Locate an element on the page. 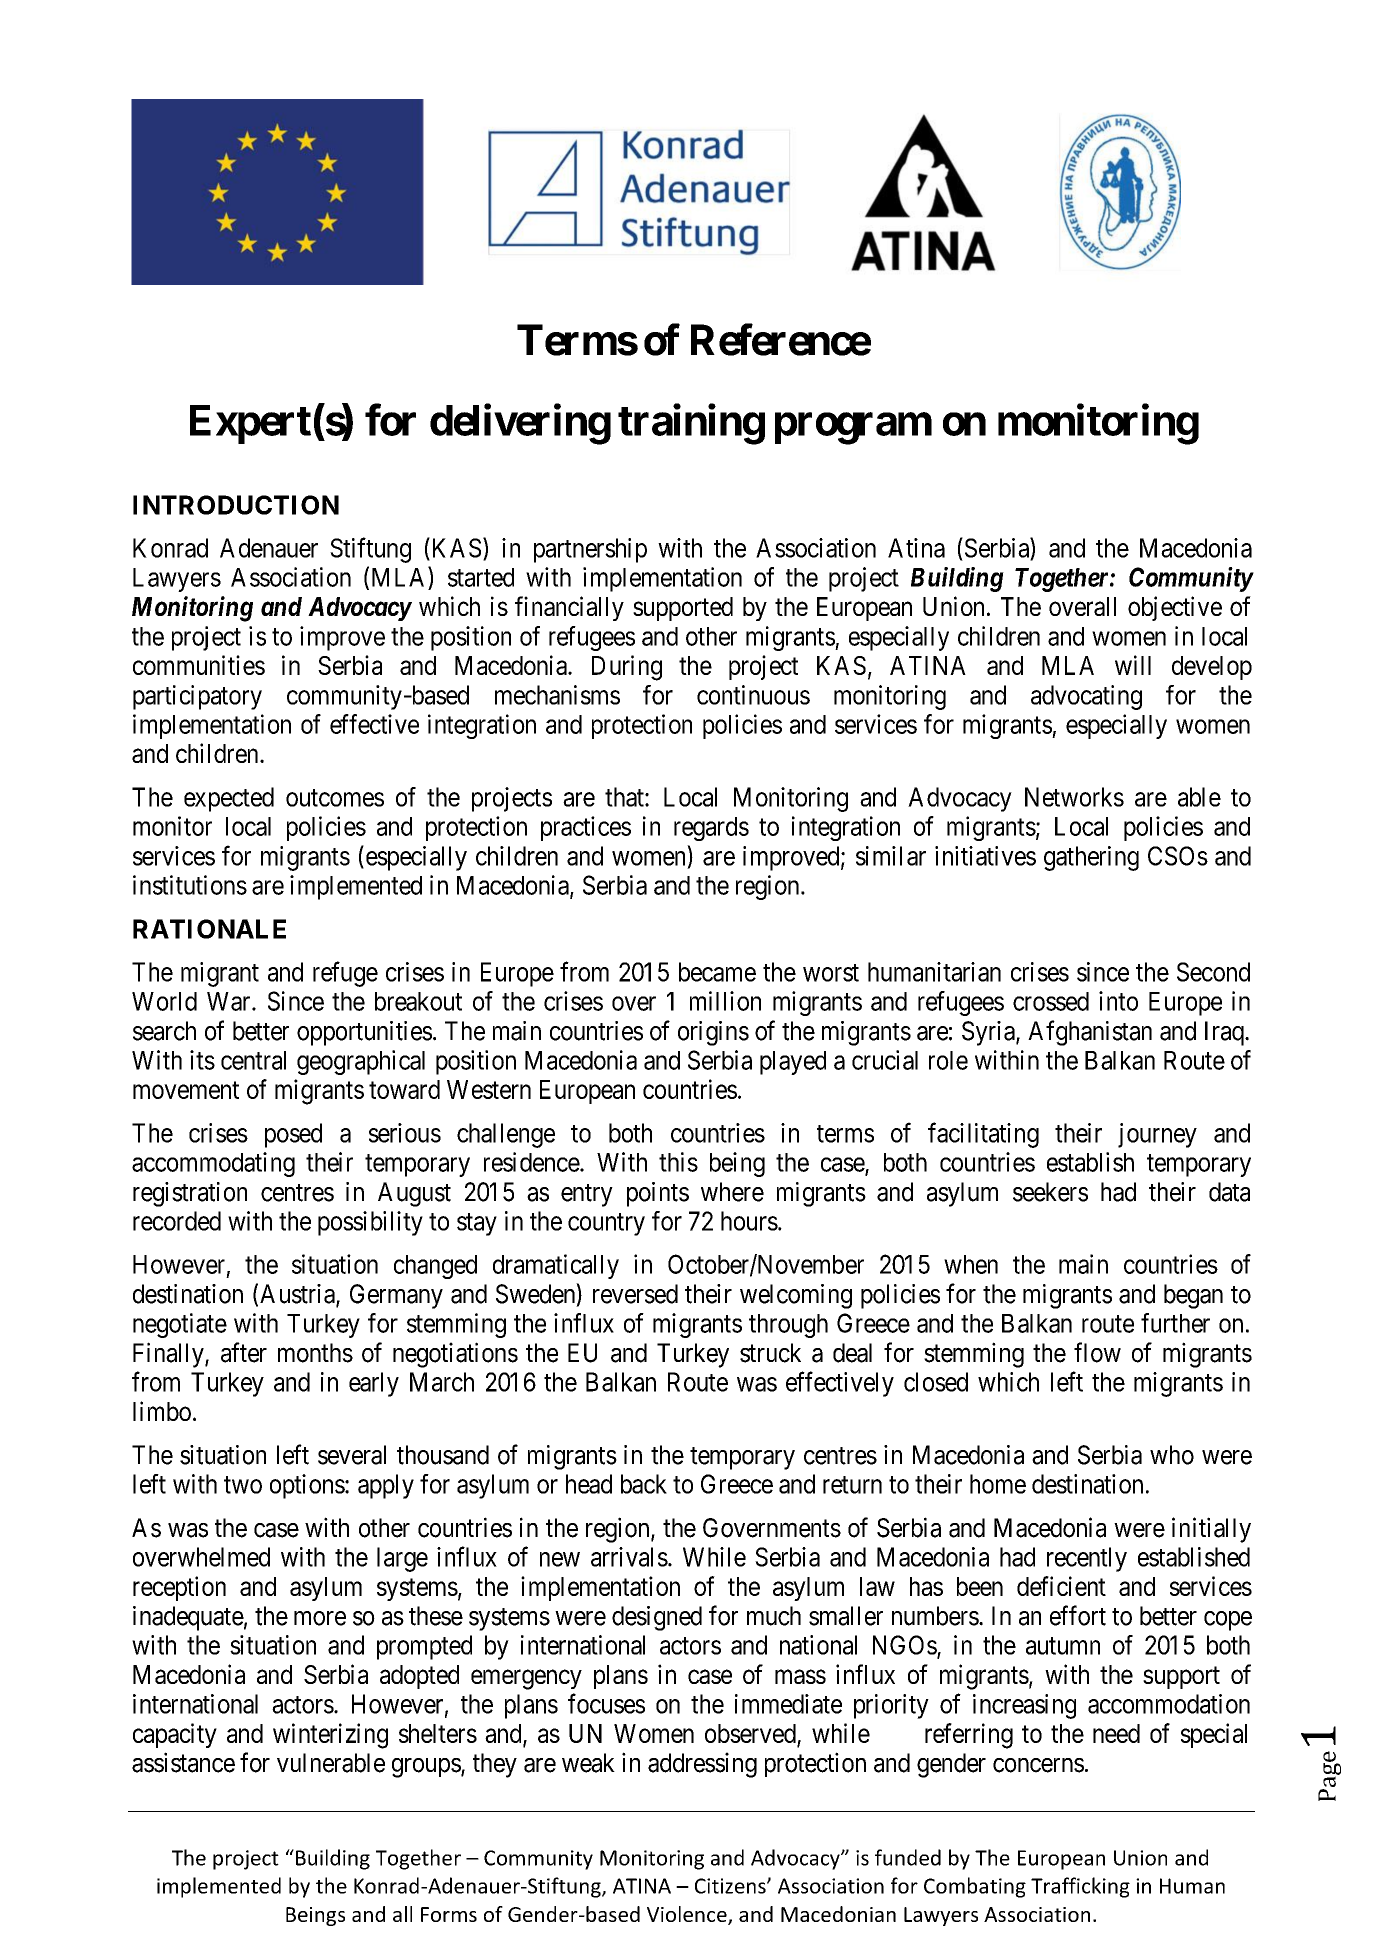 The width and height of the image is (1383, 1957). objective is located at coordinates (1175, 608).
